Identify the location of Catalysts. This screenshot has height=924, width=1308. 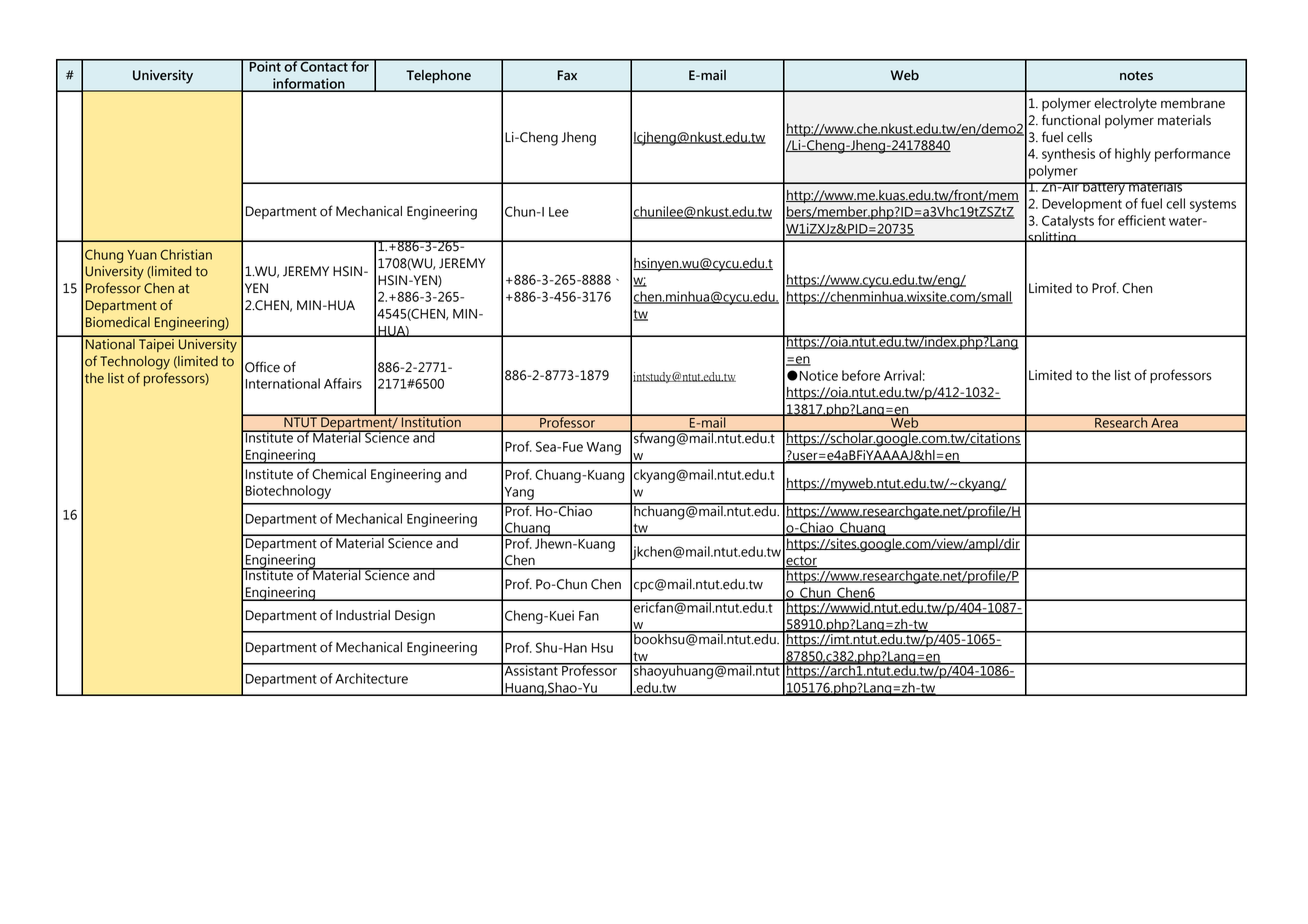
(1068, 222).
